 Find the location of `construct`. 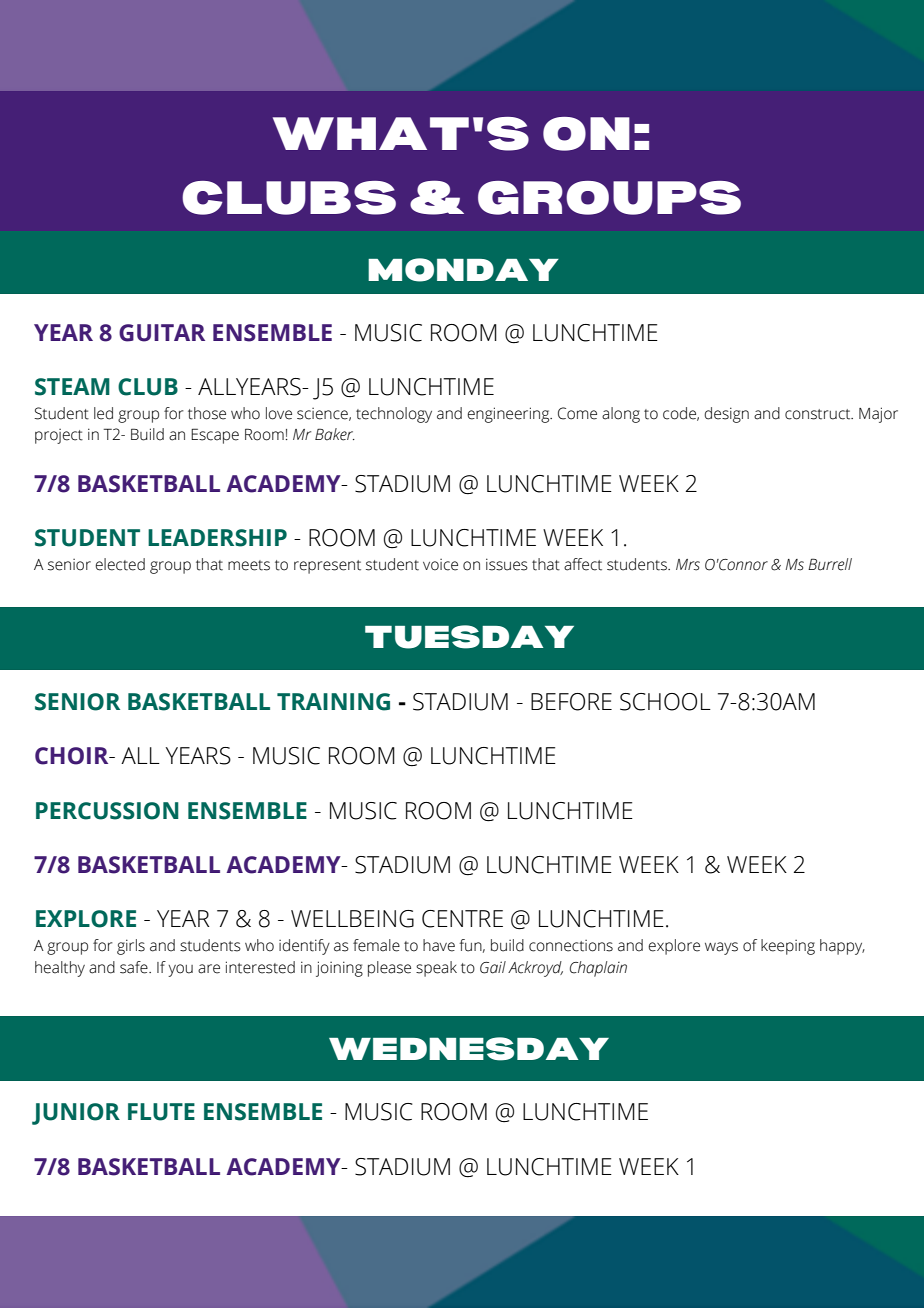

construct is located at coordinates (819, 414).
